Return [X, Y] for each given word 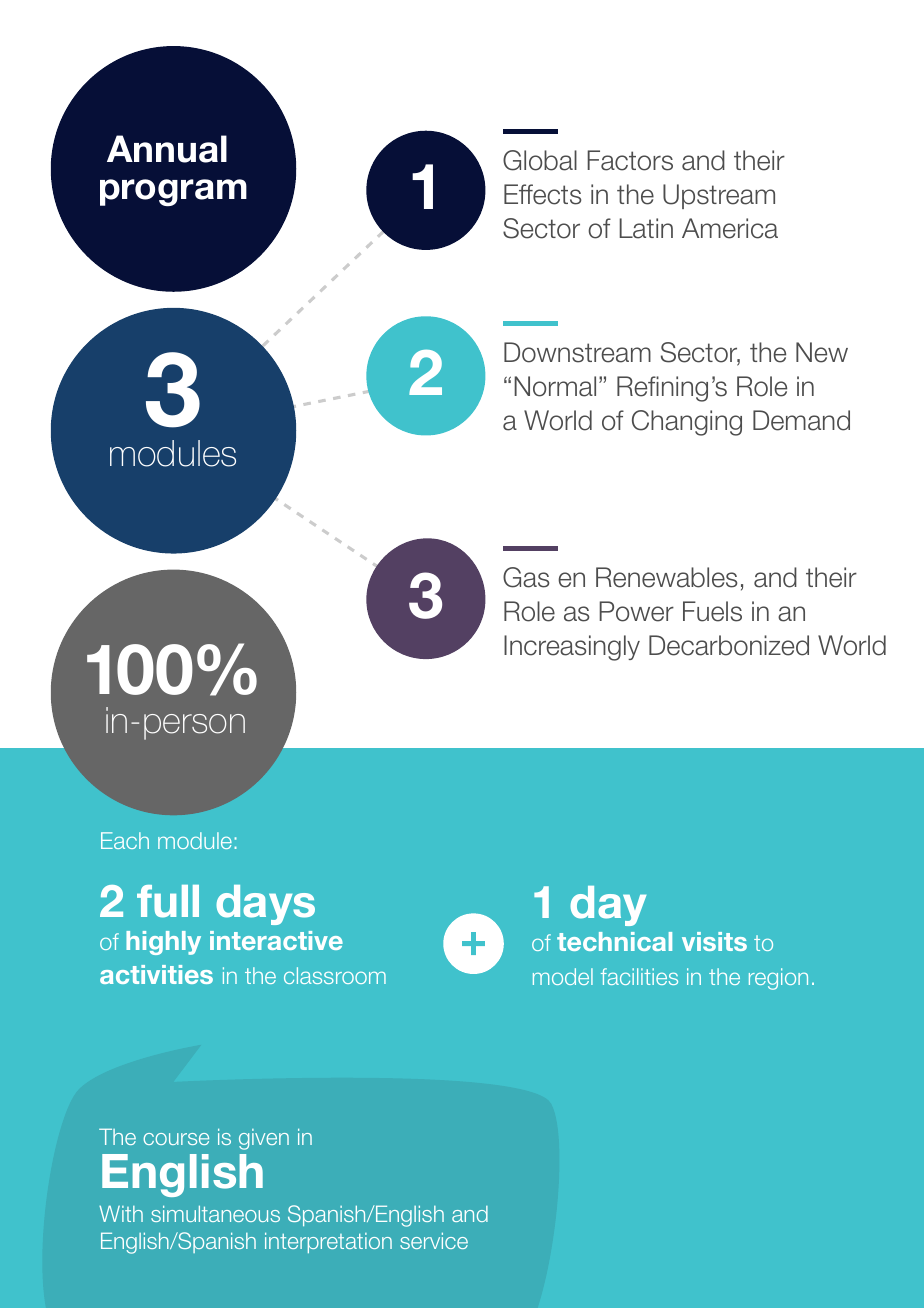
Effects [542, 194]
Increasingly [572, 648]
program [173, 192]
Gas [526, 577]
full [168, 901]
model [563, 976]
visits [714, 941]
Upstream [719, 196]
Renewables [666, 577]
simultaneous [215, 1214]
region [778, 979]
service [434, 1241]
